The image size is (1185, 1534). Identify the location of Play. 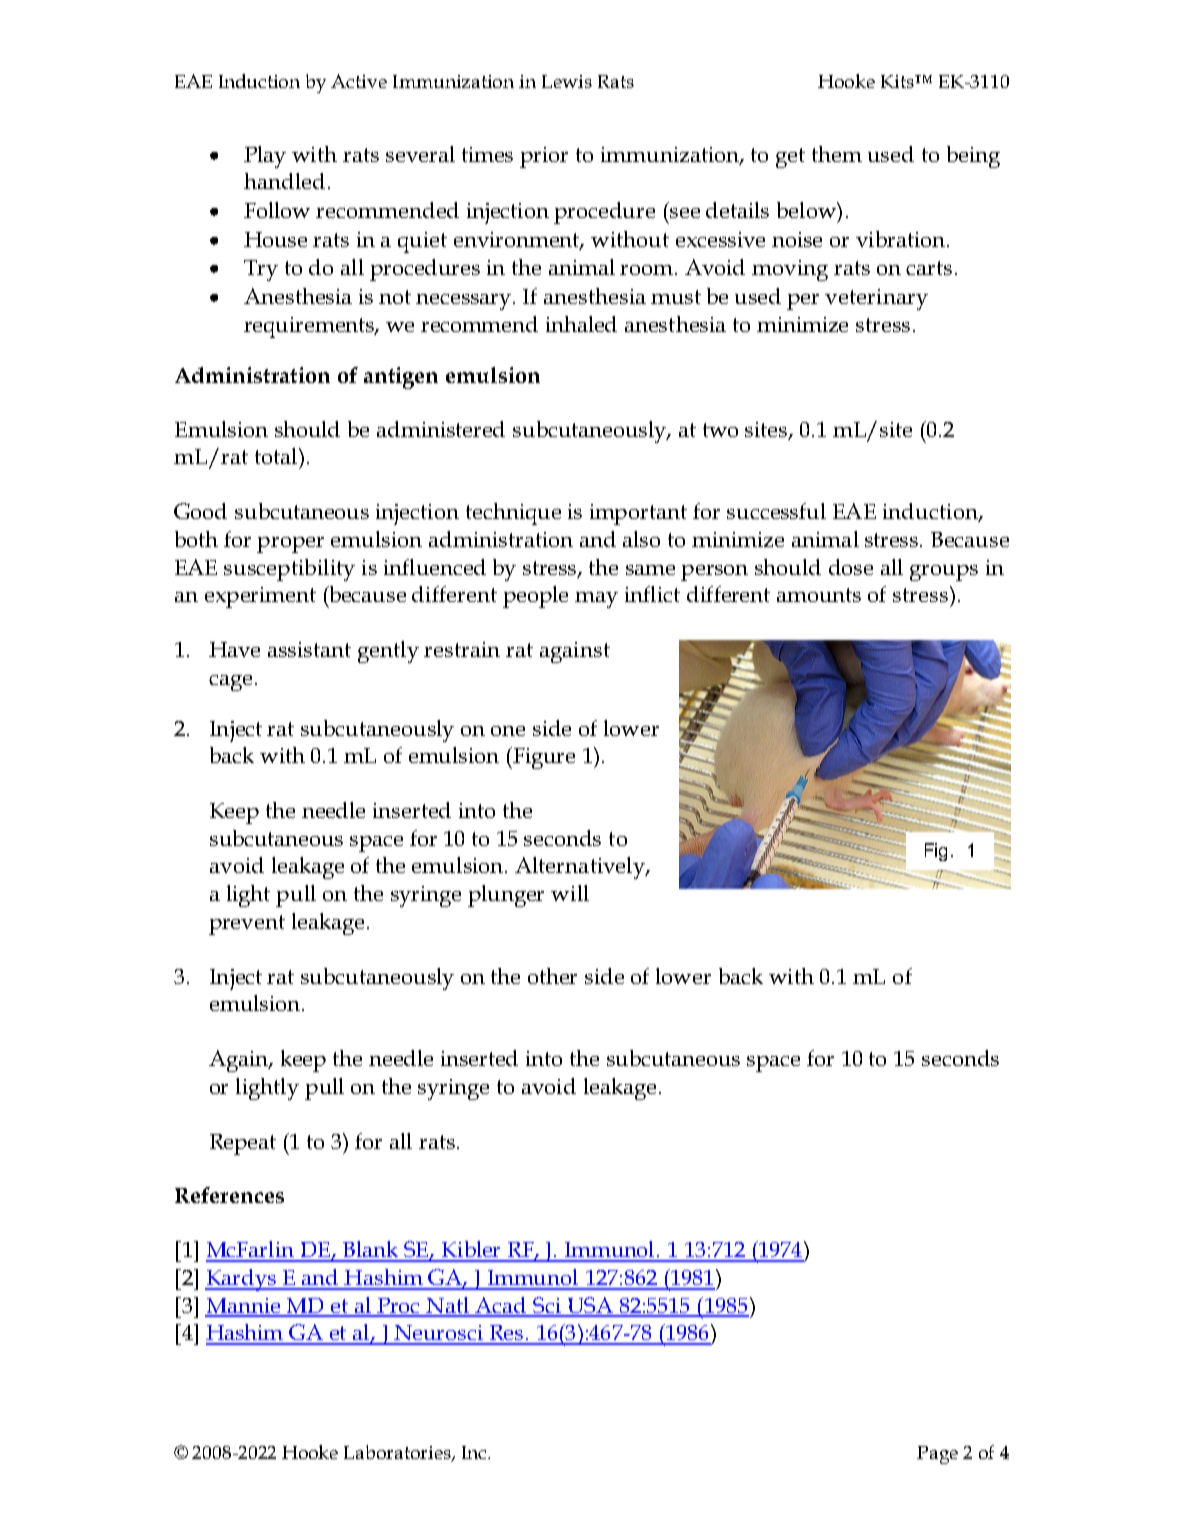
(265, 157).
